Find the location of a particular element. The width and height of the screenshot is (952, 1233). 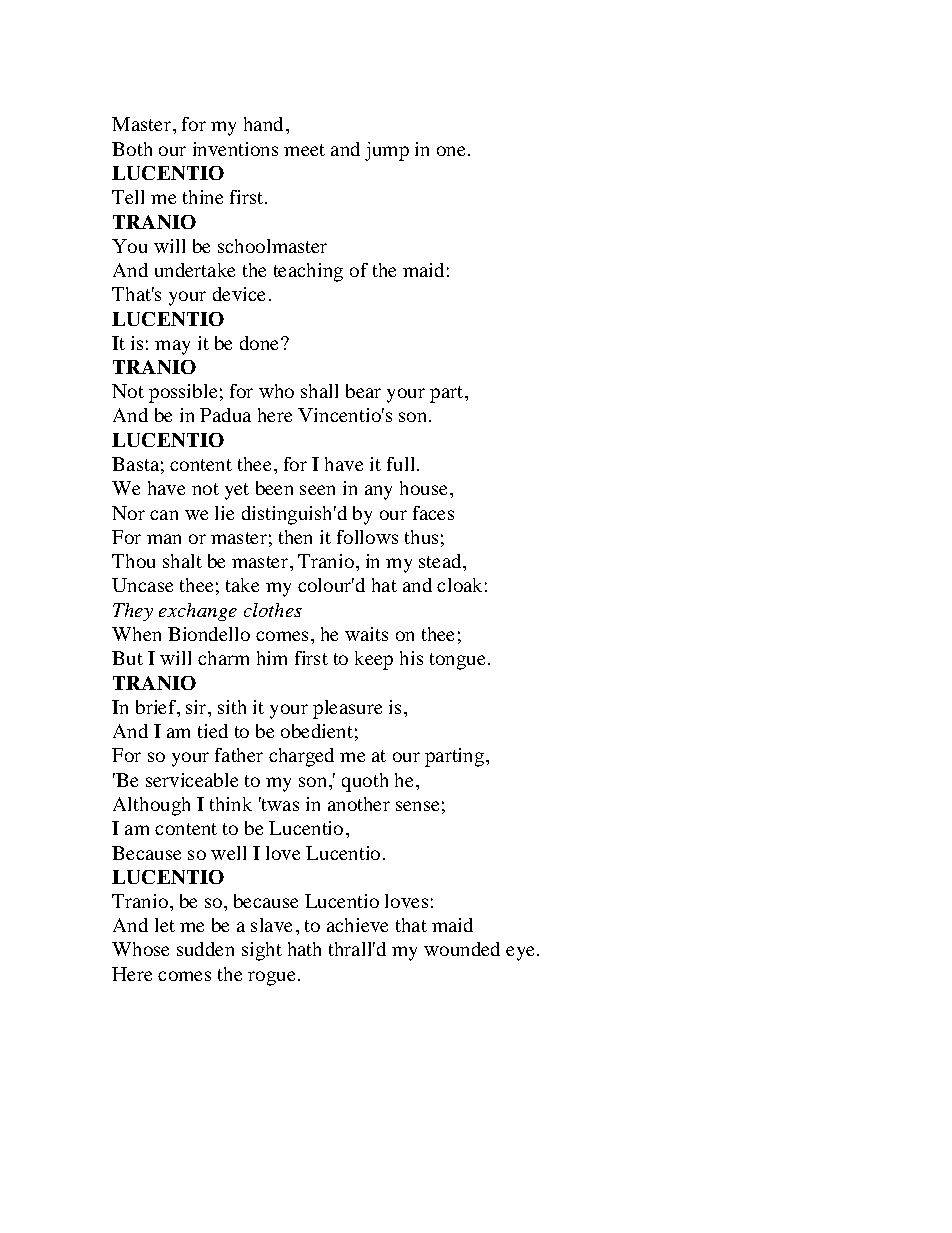

may is located at coordinates (172, 347).
